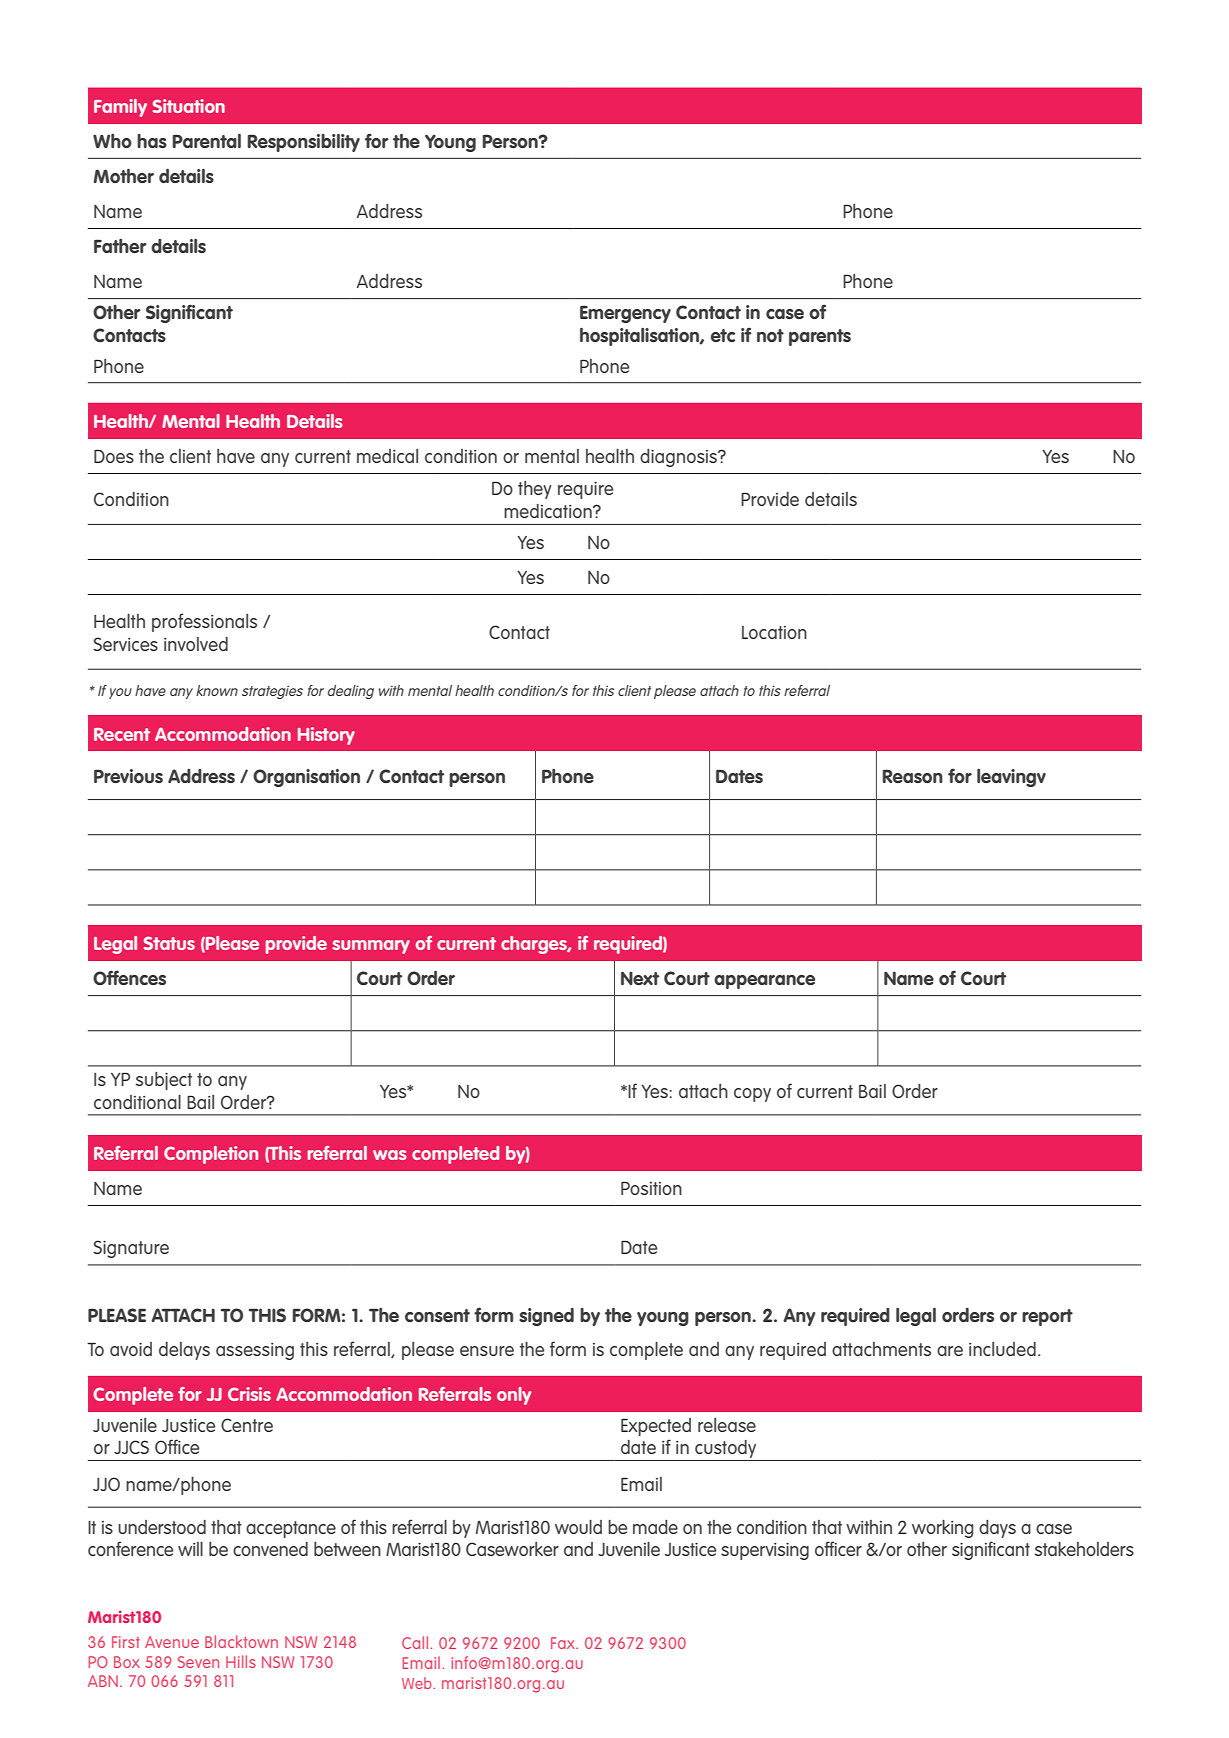 Image resolution: width=1229 pixels, height=1738 pixels. Describe the element at coordinates (241, 1661) in the screenshot. I see `Hills` at that location.
